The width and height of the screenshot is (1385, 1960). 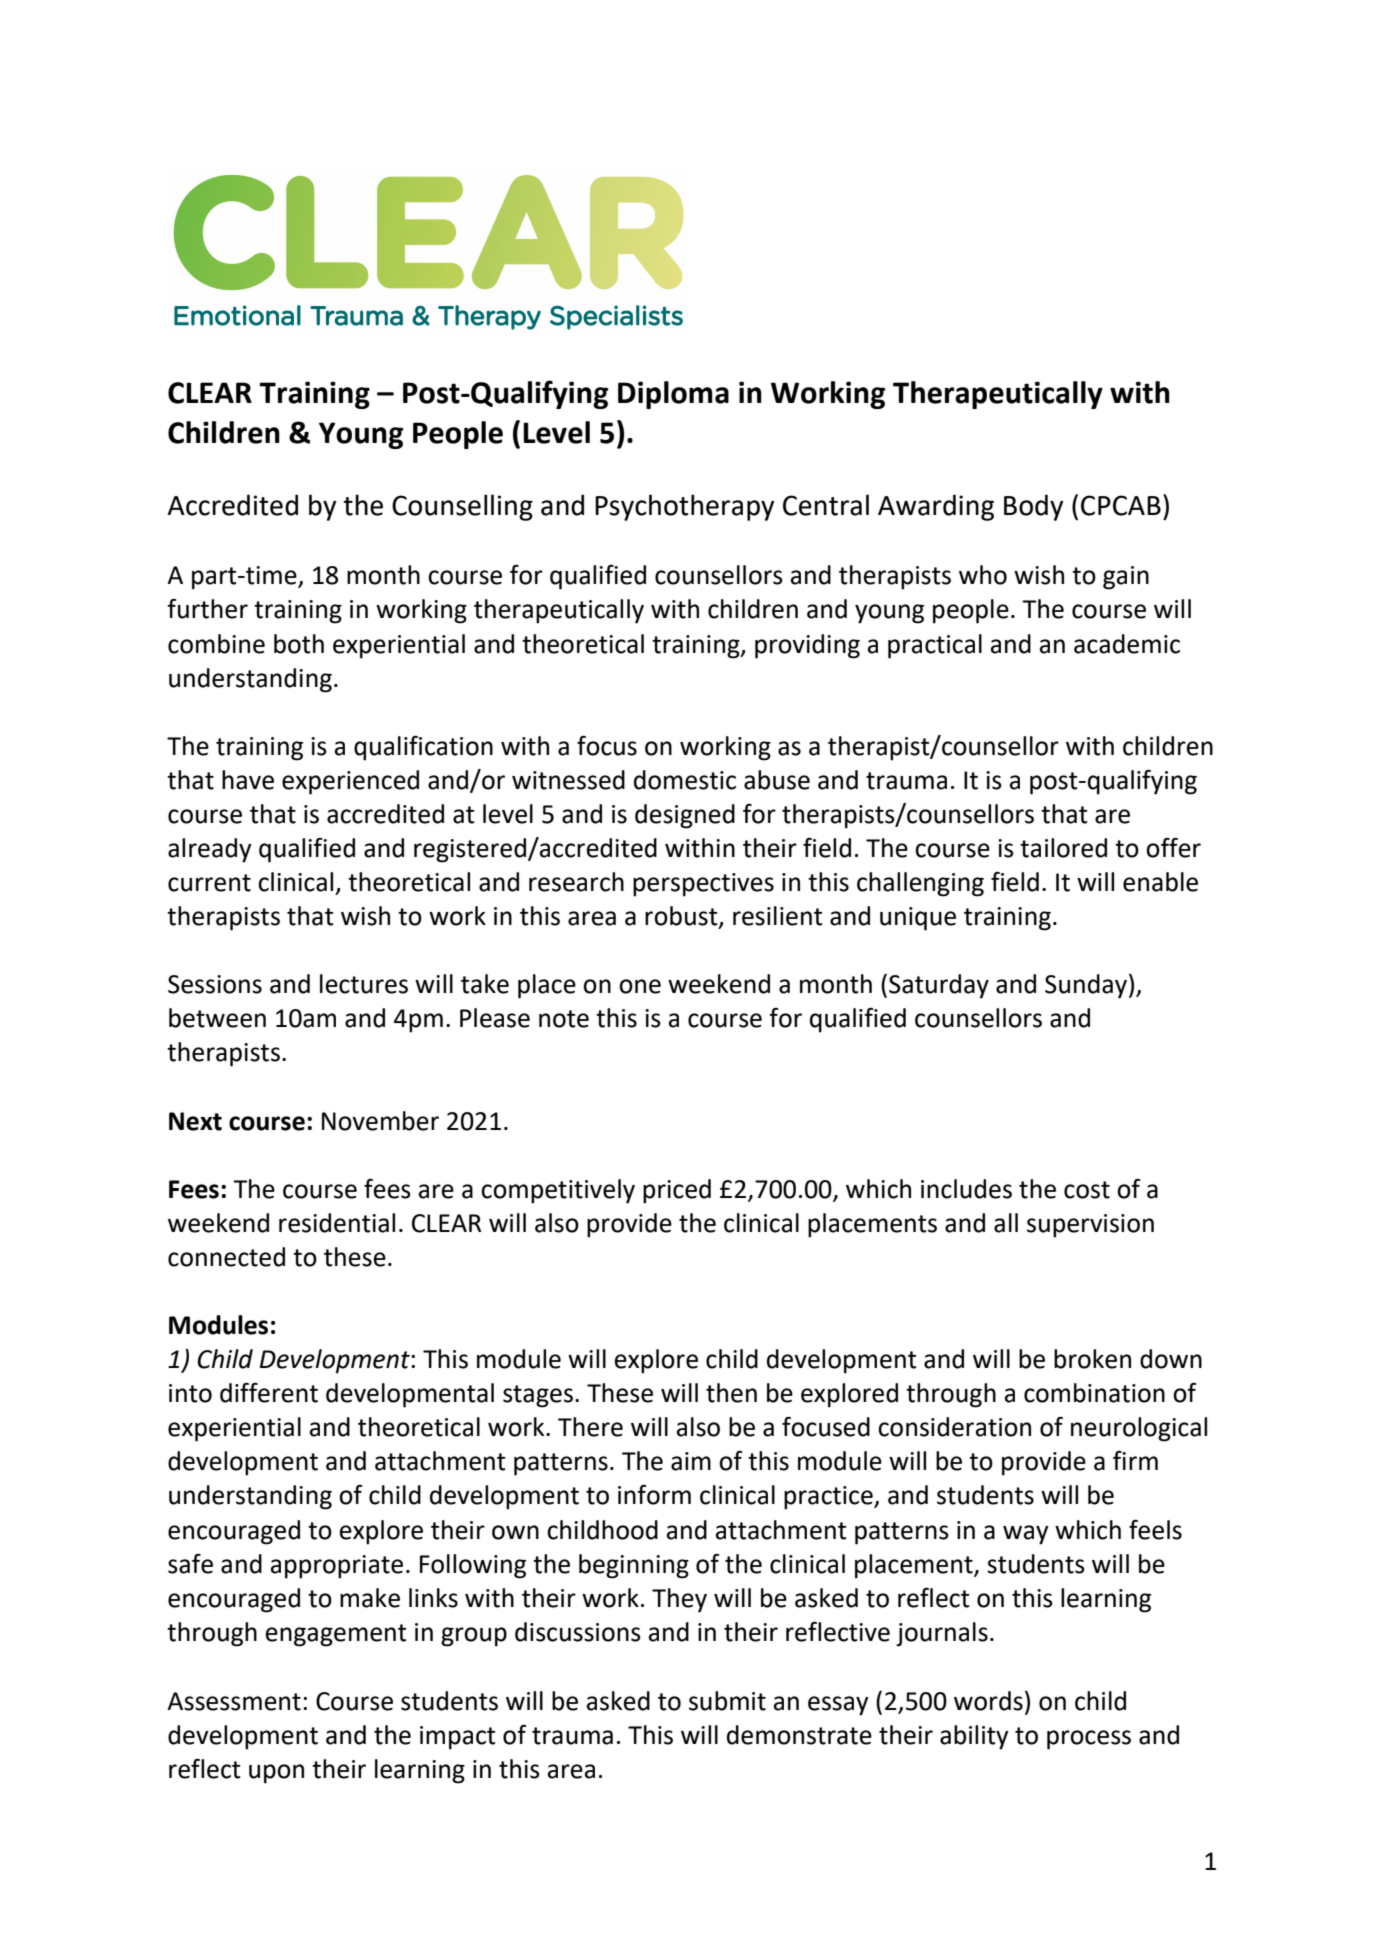 What do you see at coordinates (276, 1774) in the screenshot?
I see `upon` at bounding box center [276, 1774].
